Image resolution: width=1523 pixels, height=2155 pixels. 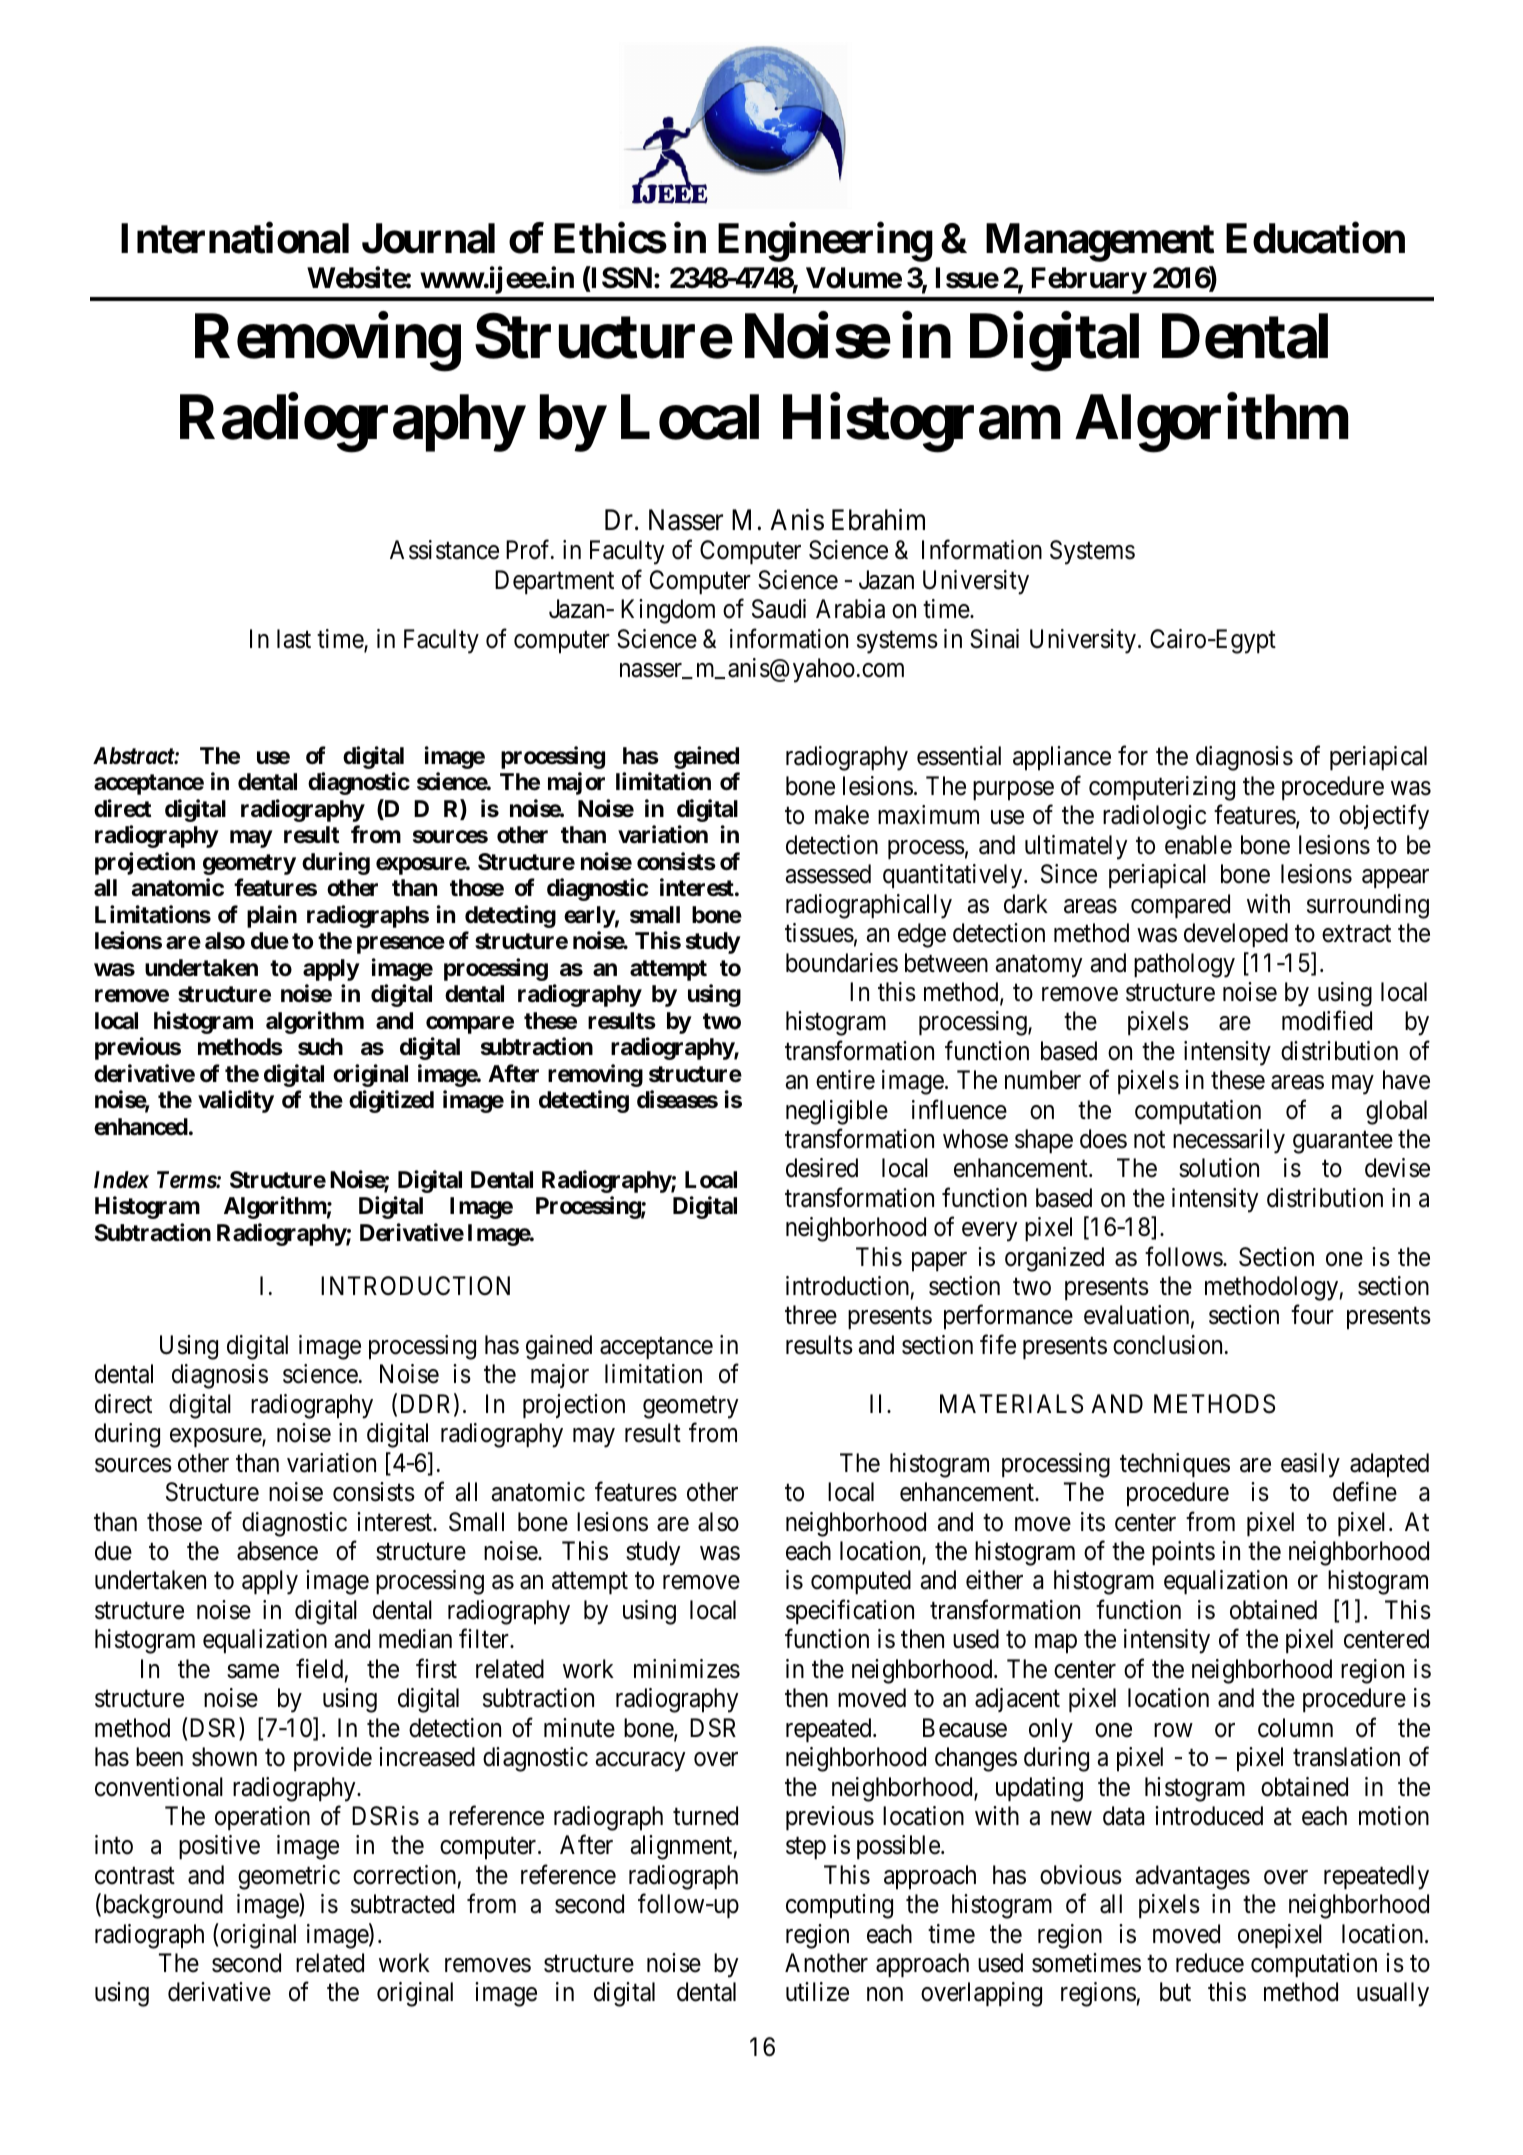 What do you see at coordinates (817, 1992) in the screenshot?
I see `utilize` at bounding box center [817, 1992].
